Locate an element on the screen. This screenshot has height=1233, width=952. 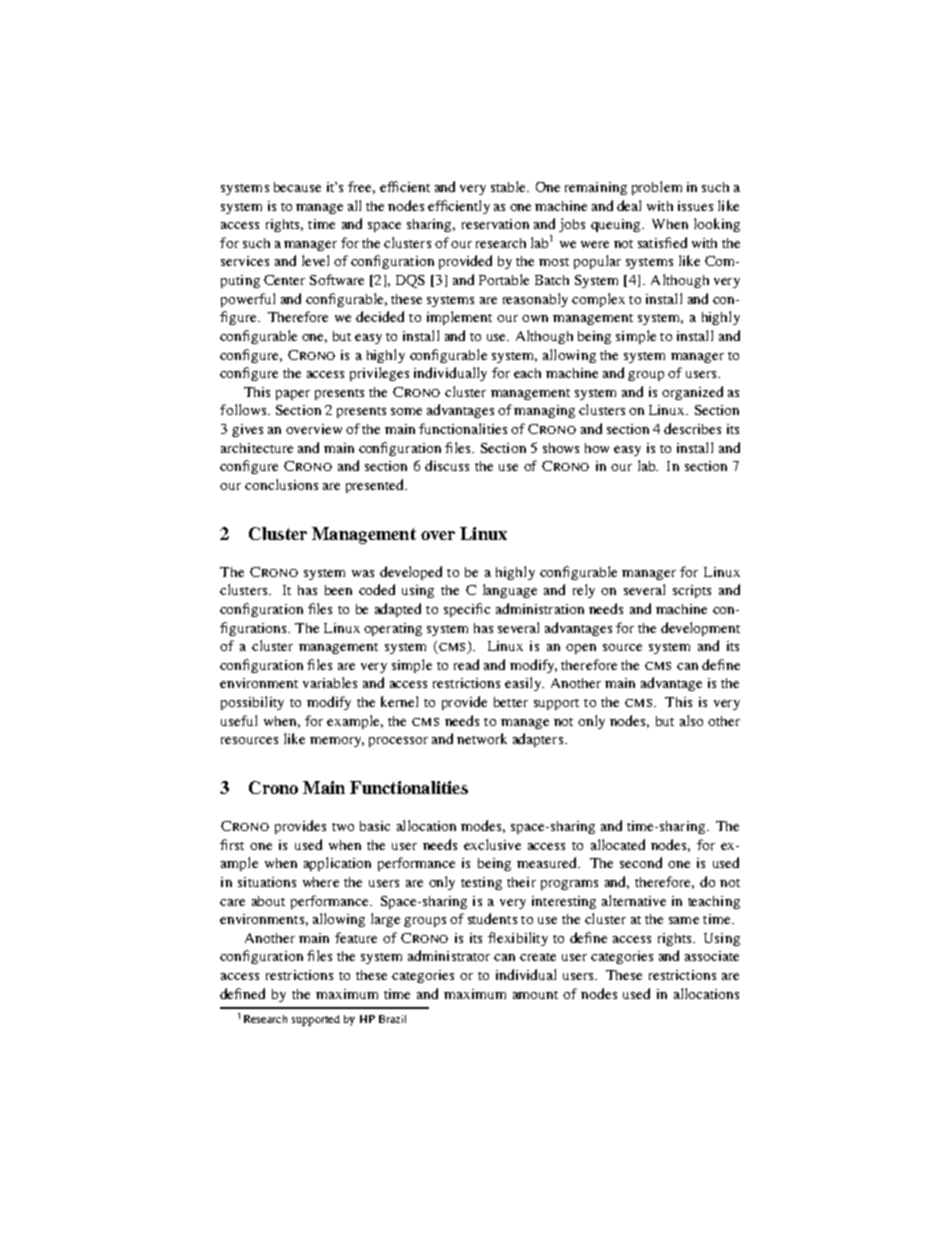
administrator is located at coordinates (449, 955).
